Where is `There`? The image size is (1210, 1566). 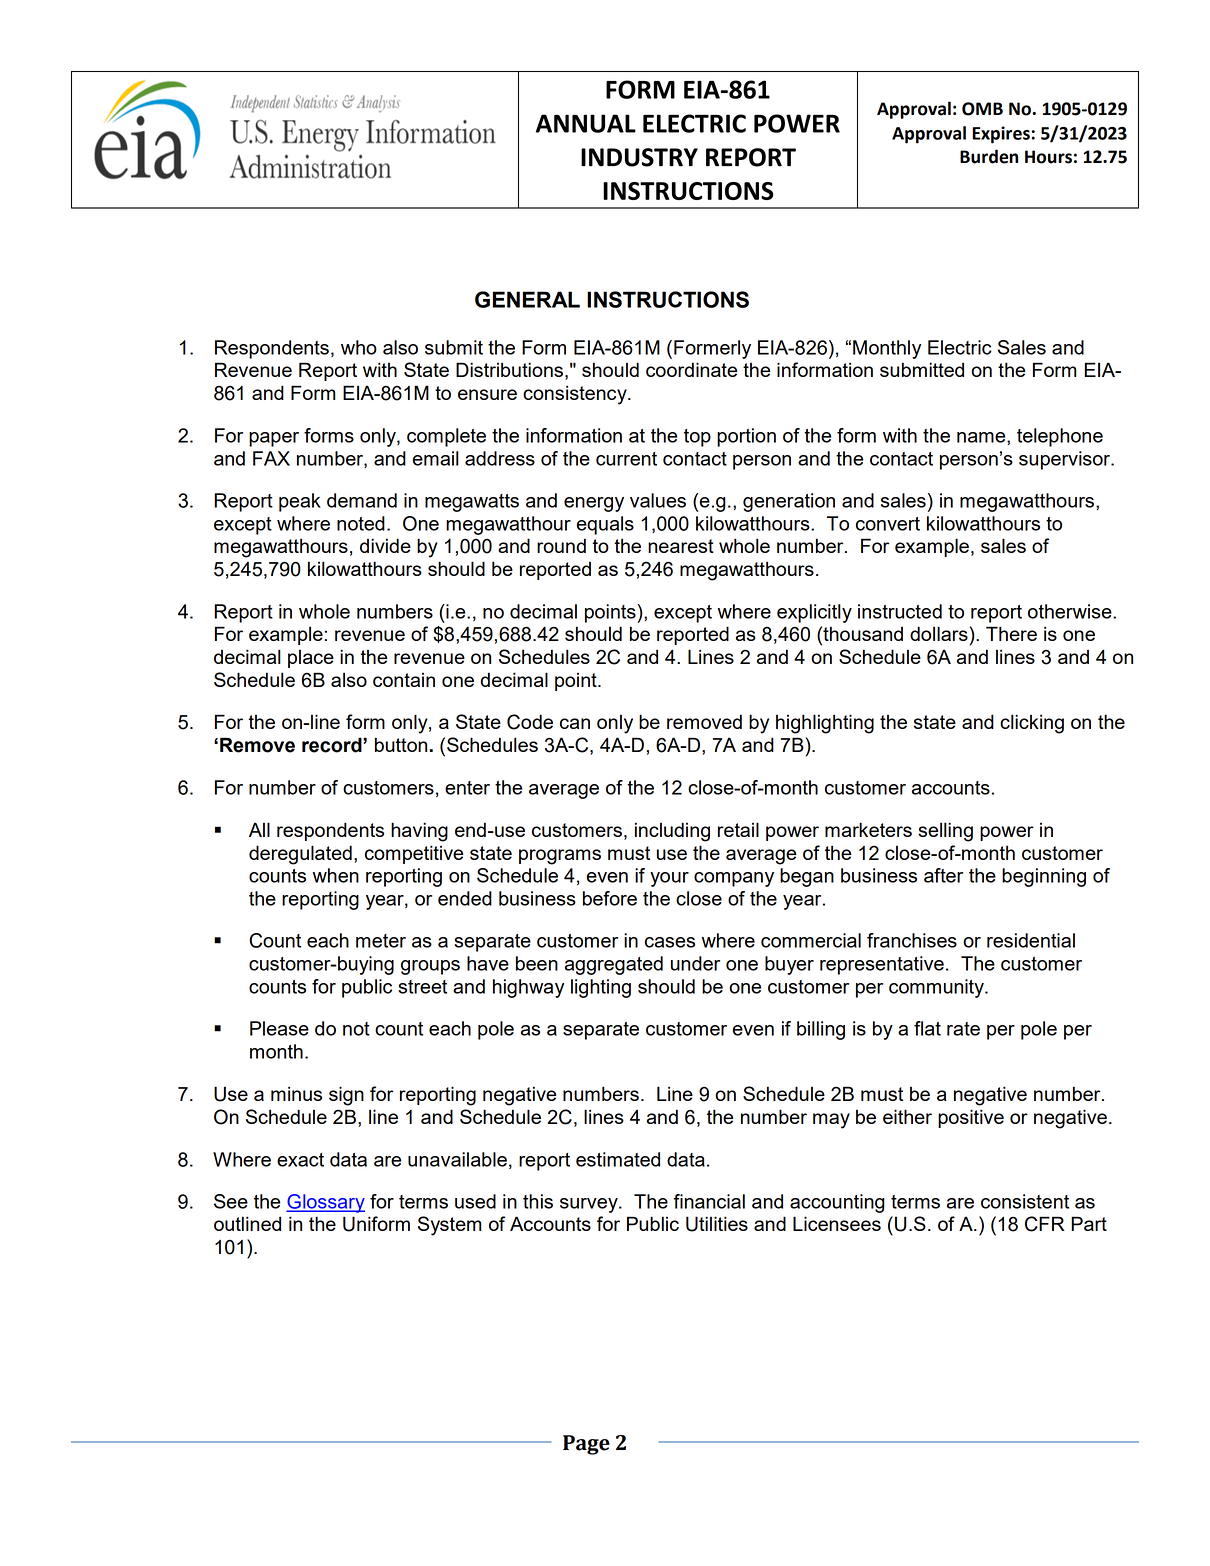 There is located at coordinates (1011, 633).
